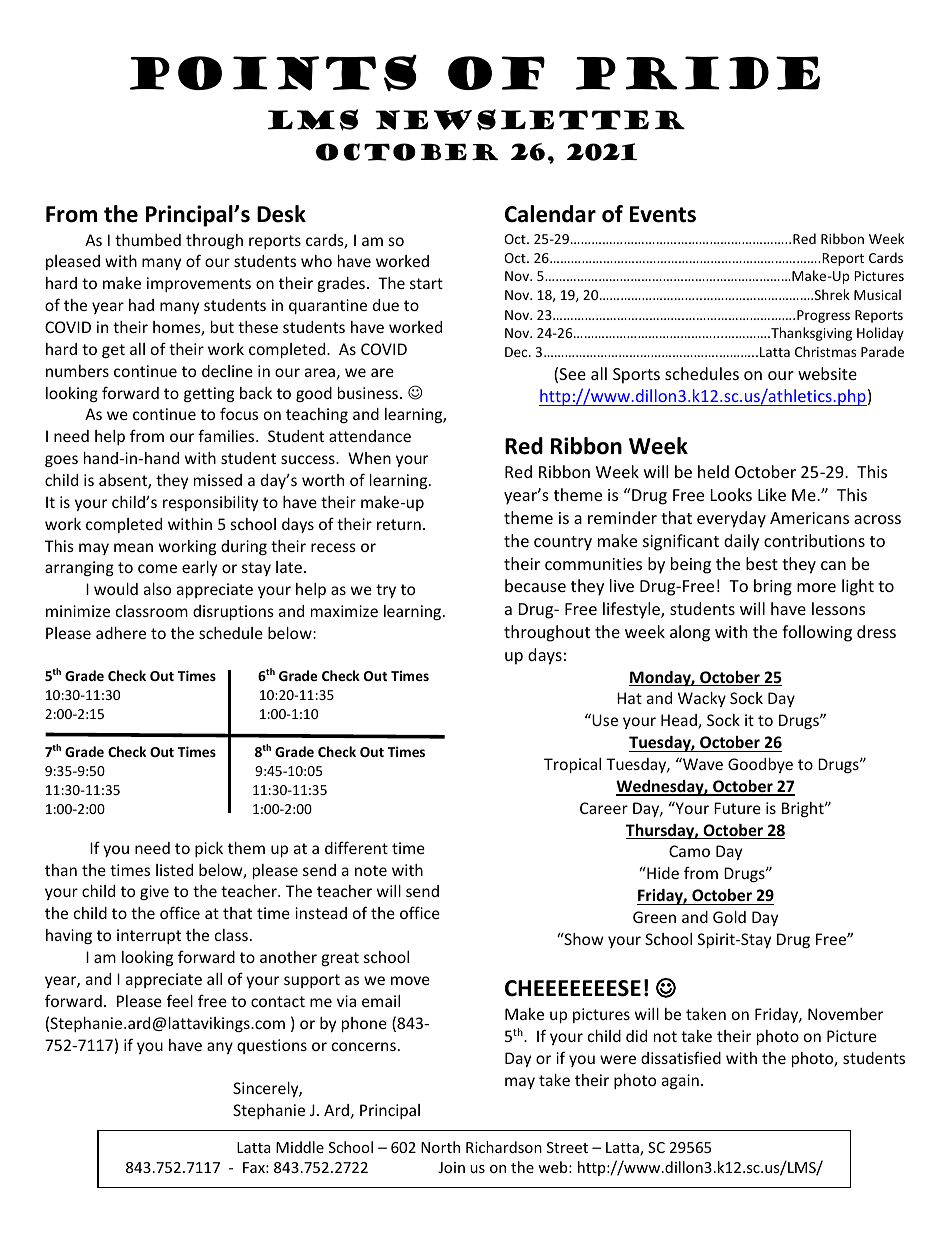  Describe the element at coordinates (368, 393) in the screenshot. I see `business` at that location.
